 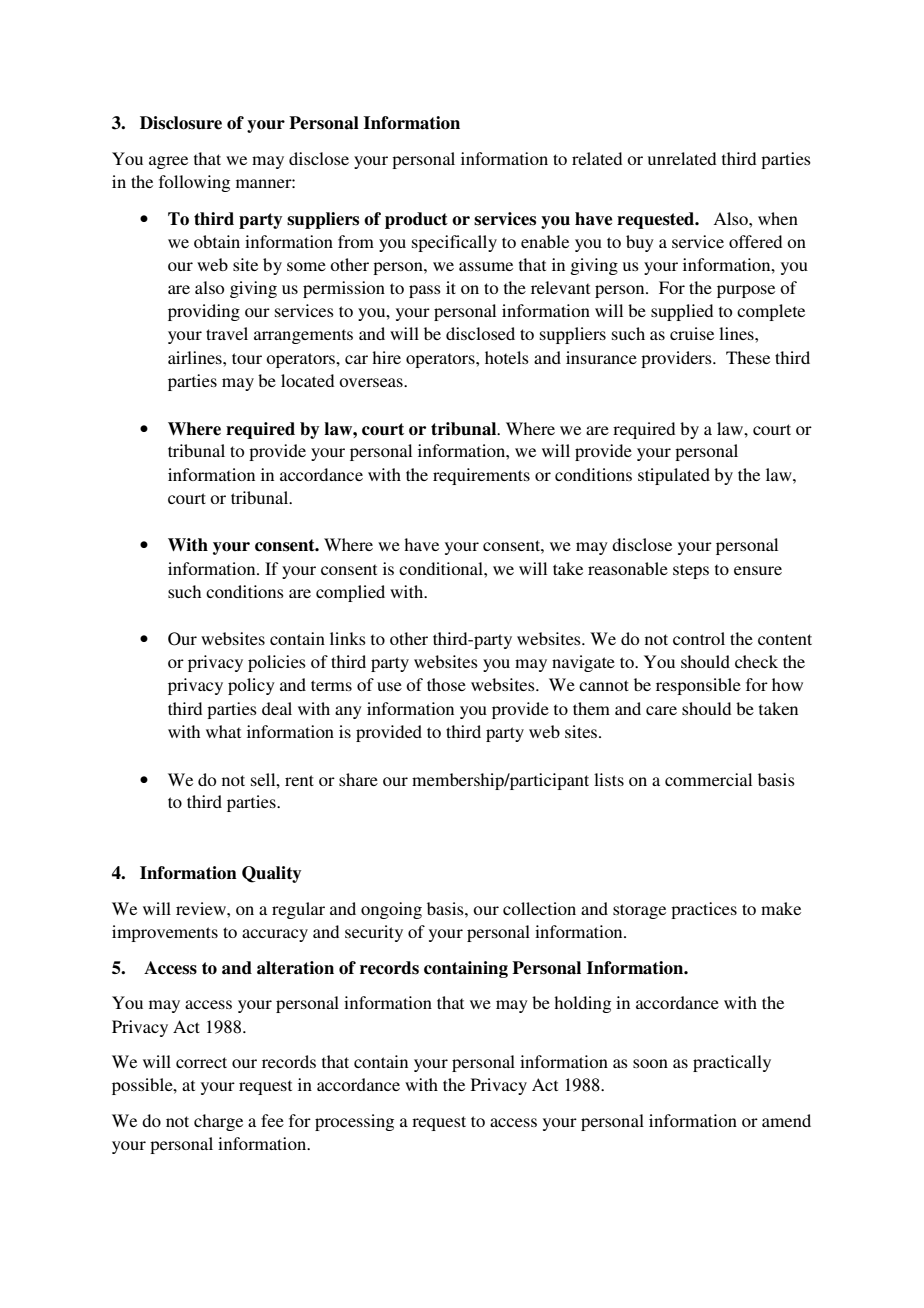 What do you see at coordinates (350, 593) in the screenshot?
I see `complied` at bounding box center [350, 593].
